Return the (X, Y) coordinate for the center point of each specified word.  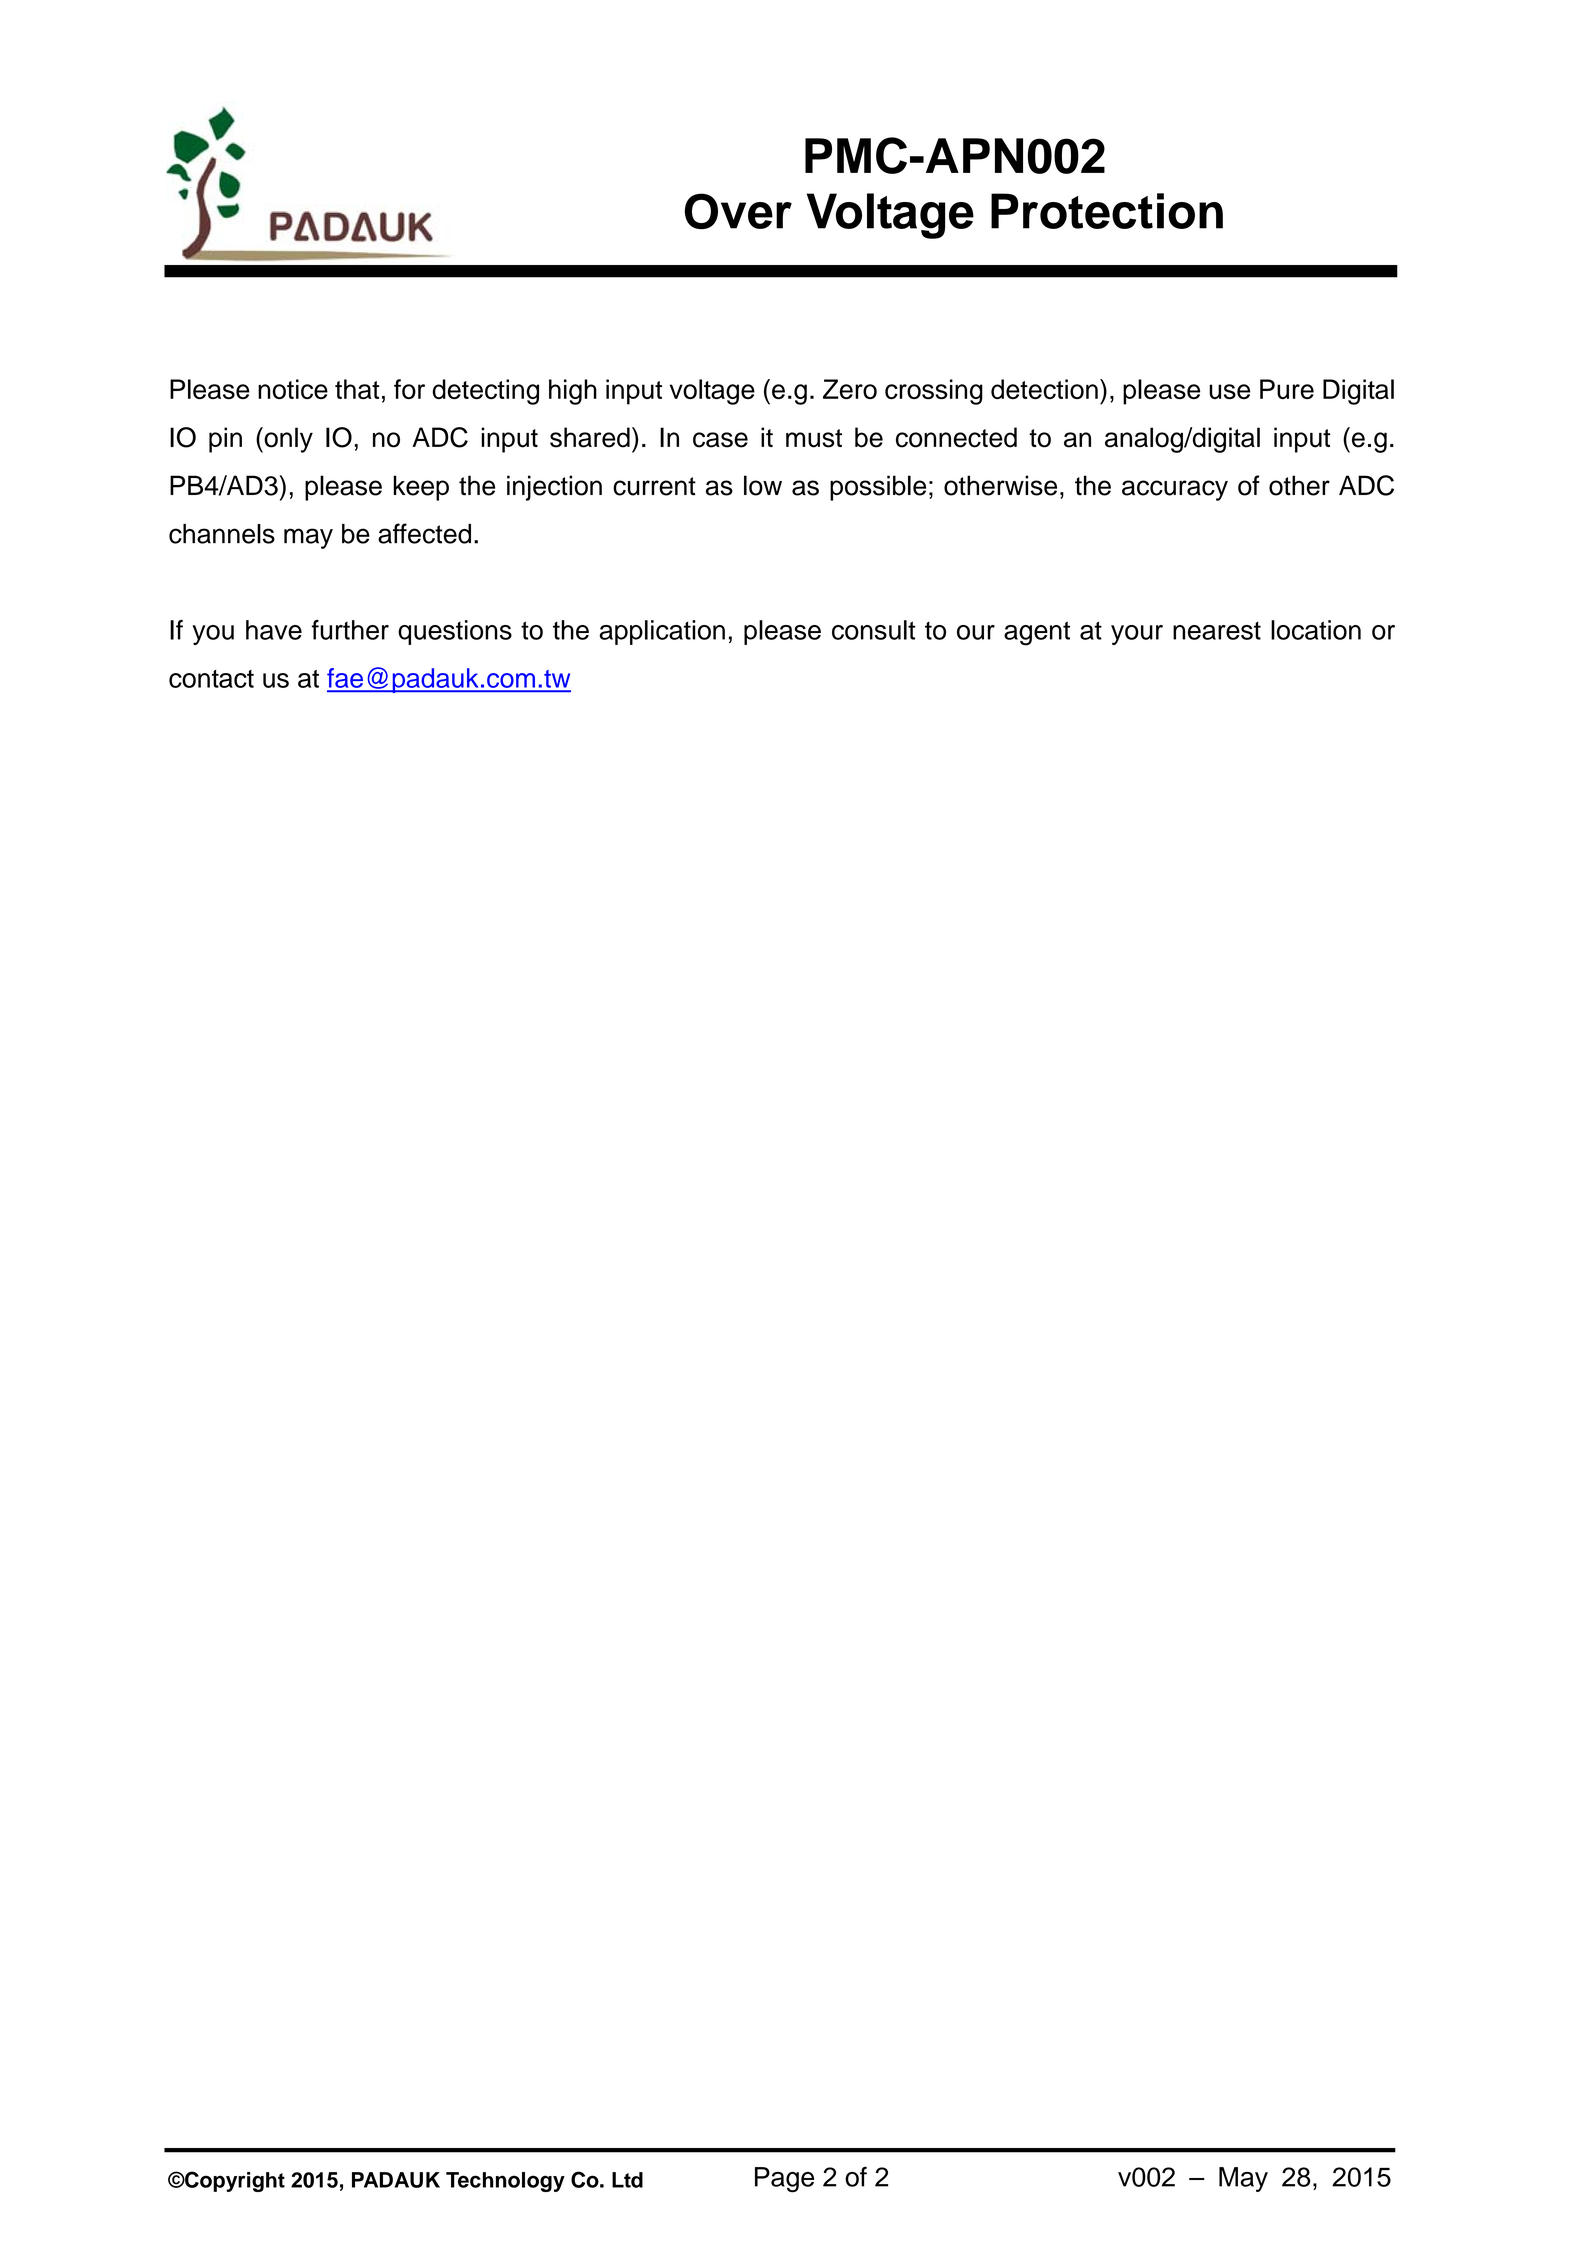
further (350, 630)
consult (873, 630)
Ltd (627, 2180)
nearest (1217, 630)
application (662, 632)
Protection (1107, 211)
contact (211, 679)
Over (738, 211)
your (1137, 635)
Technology (505, 2182)
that (357, 389)
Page (784, 2180)
